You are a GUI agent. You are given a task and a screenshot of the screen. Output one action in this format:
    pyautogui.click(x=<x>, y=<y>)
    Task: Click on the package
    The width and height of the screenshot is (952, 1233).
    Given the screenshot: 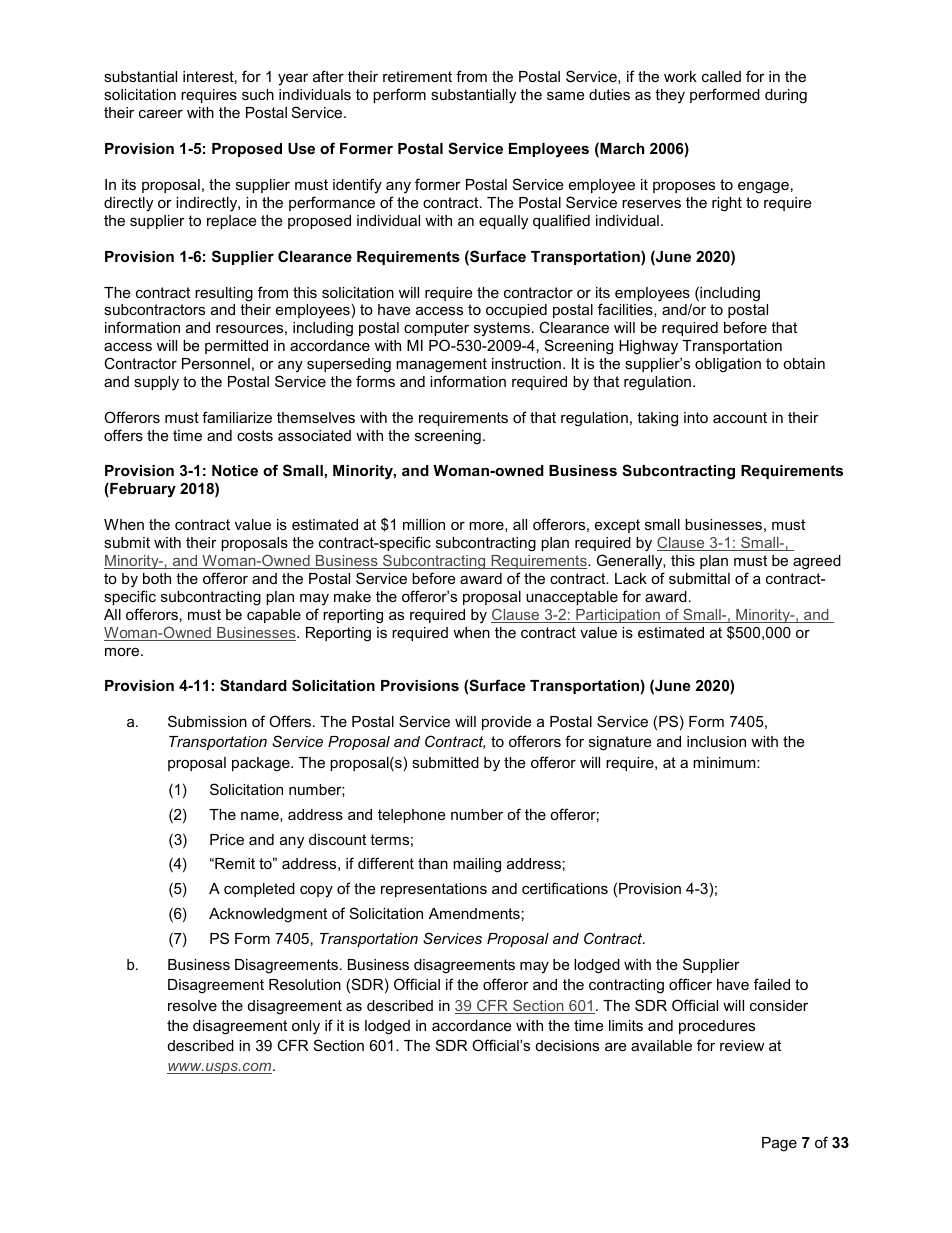 What is the action you would take?
    pyautogui.click(x=262, y=764)
